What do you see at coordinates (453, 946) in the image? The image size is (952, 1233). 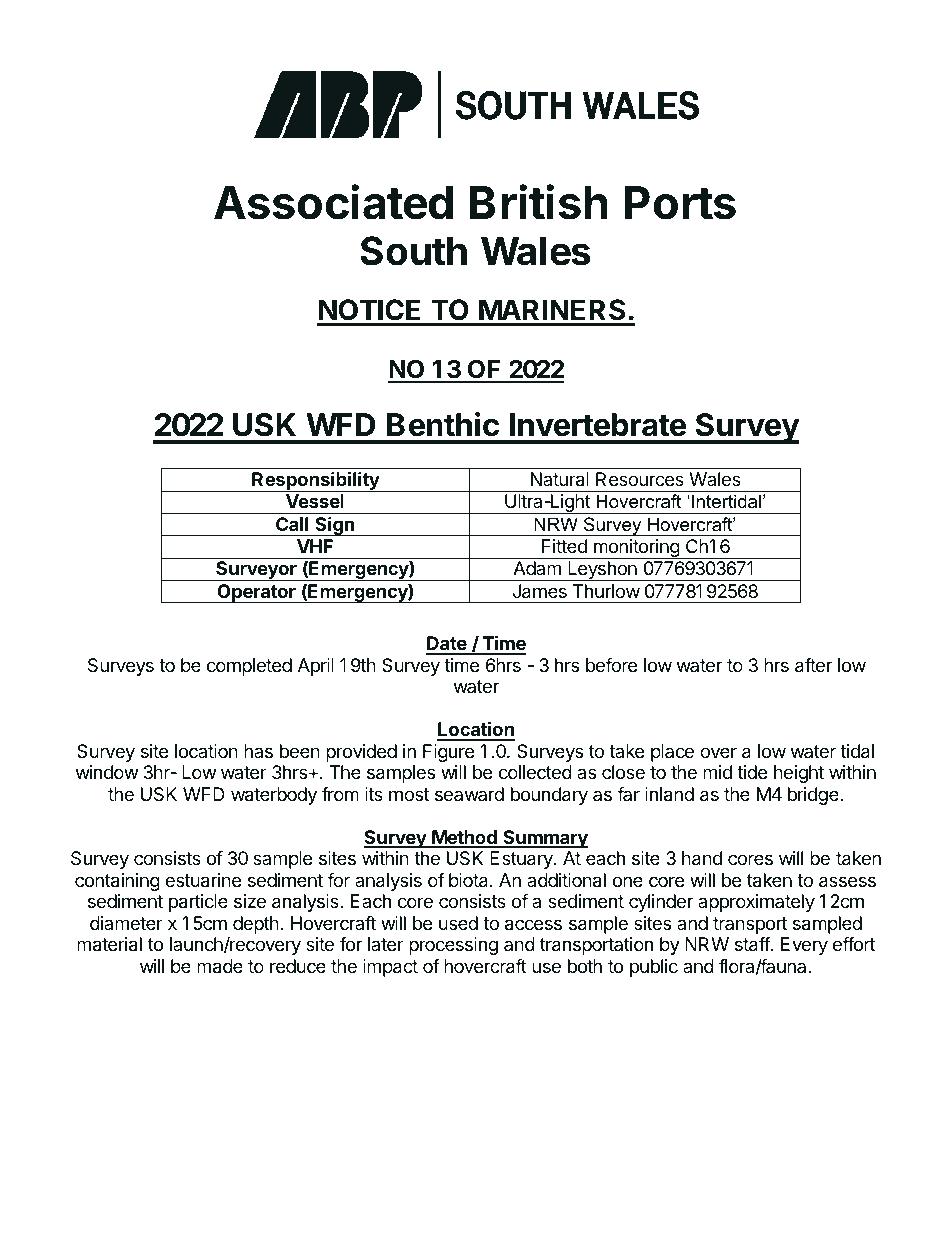 I see `processing` at bounding box center [453, 946].
